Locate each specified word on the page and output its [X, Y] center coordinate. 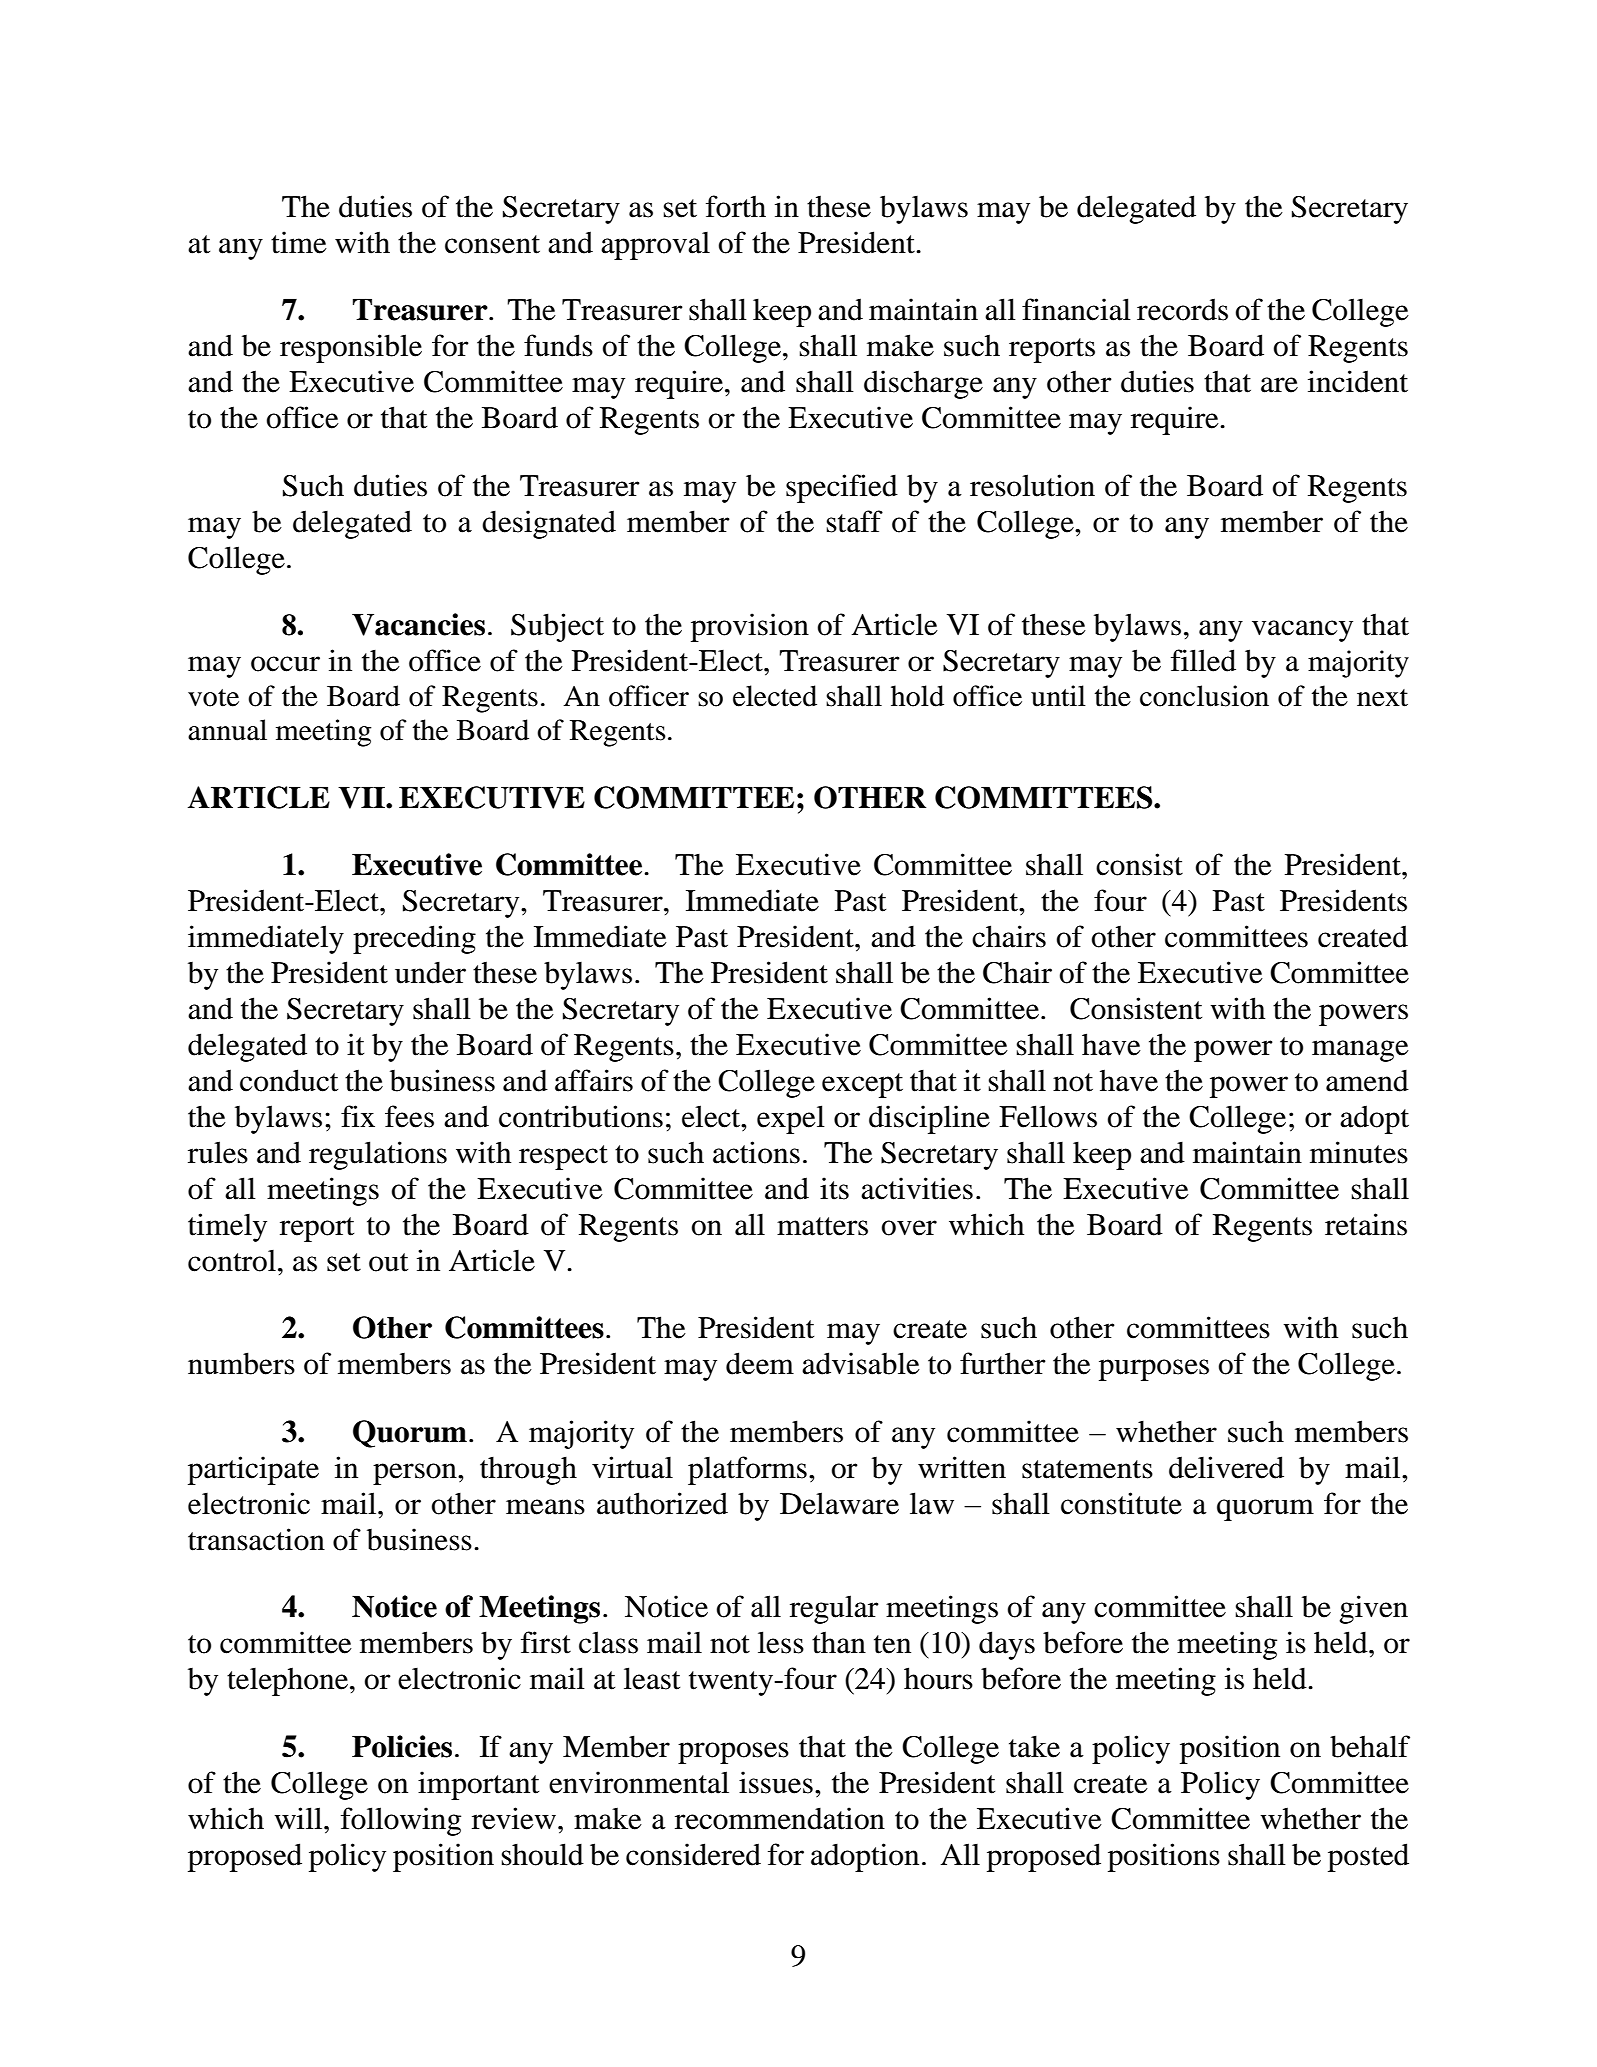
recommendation [780, 1818]
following [401, 1821]
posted [1368, 1857]
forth [736, 206]
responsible [351, 348]
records [1182, 309]
